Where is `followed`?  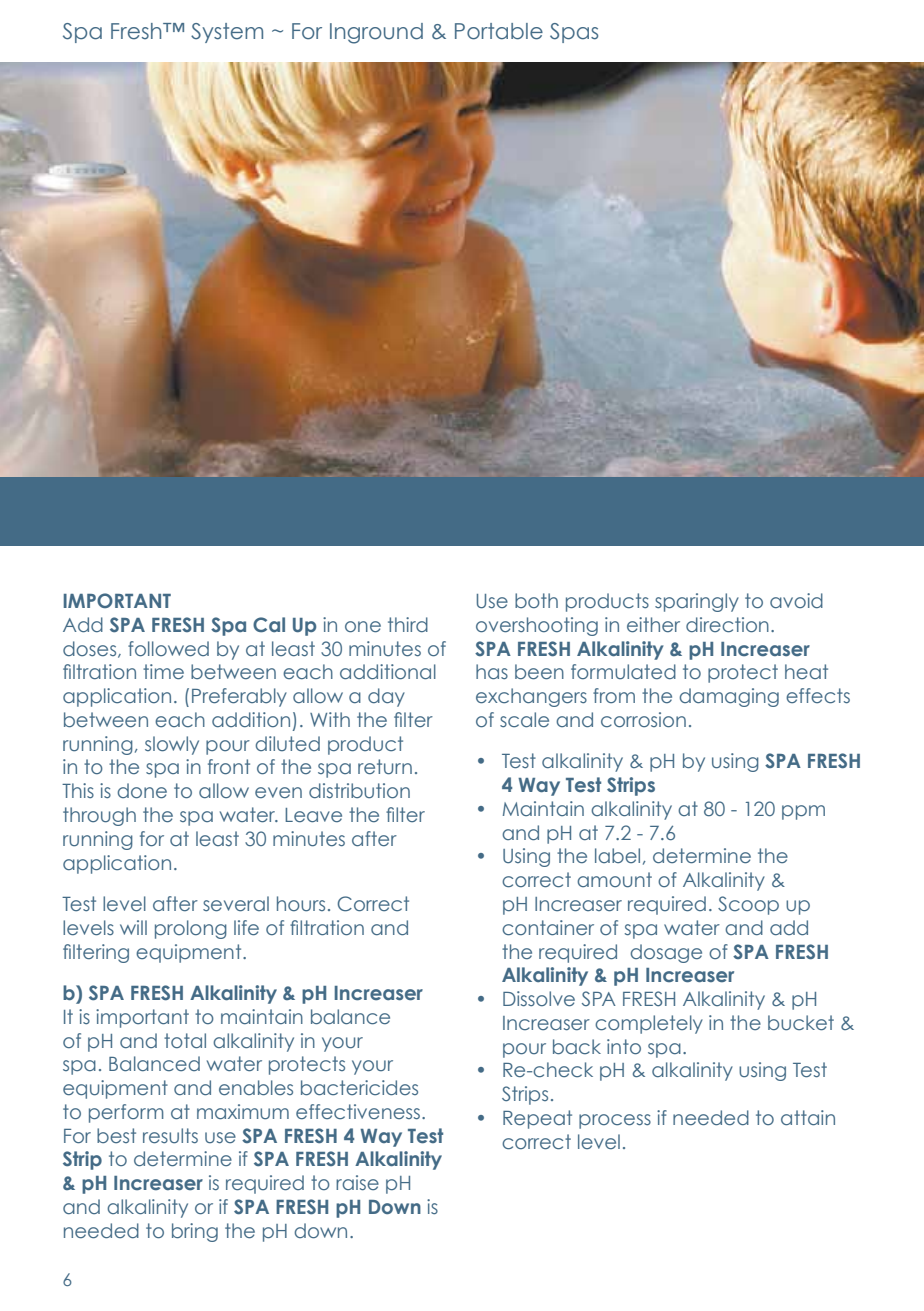 followed is located at coordinates (168, 649).
